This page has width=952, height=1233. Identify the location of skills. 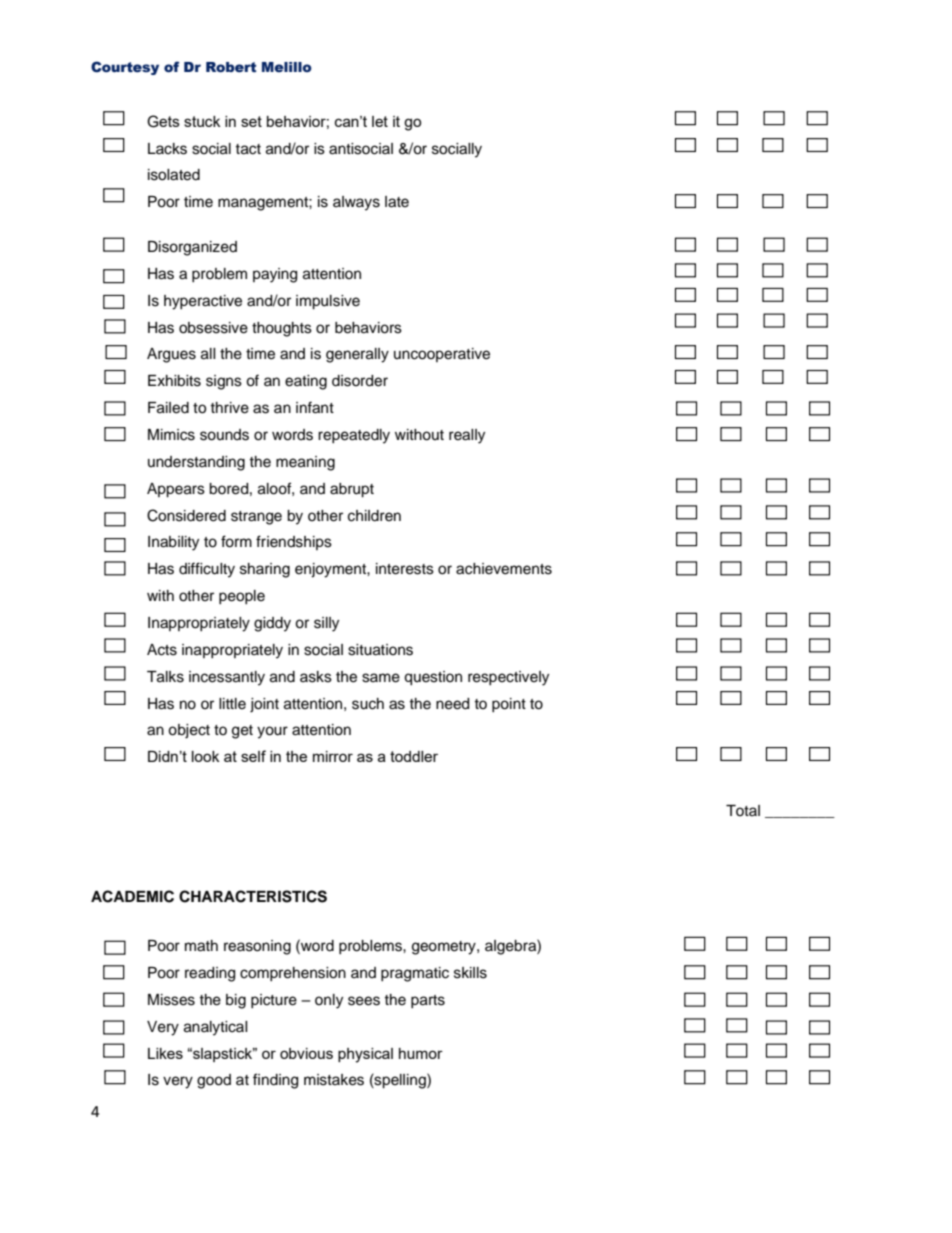
(470, 973).
